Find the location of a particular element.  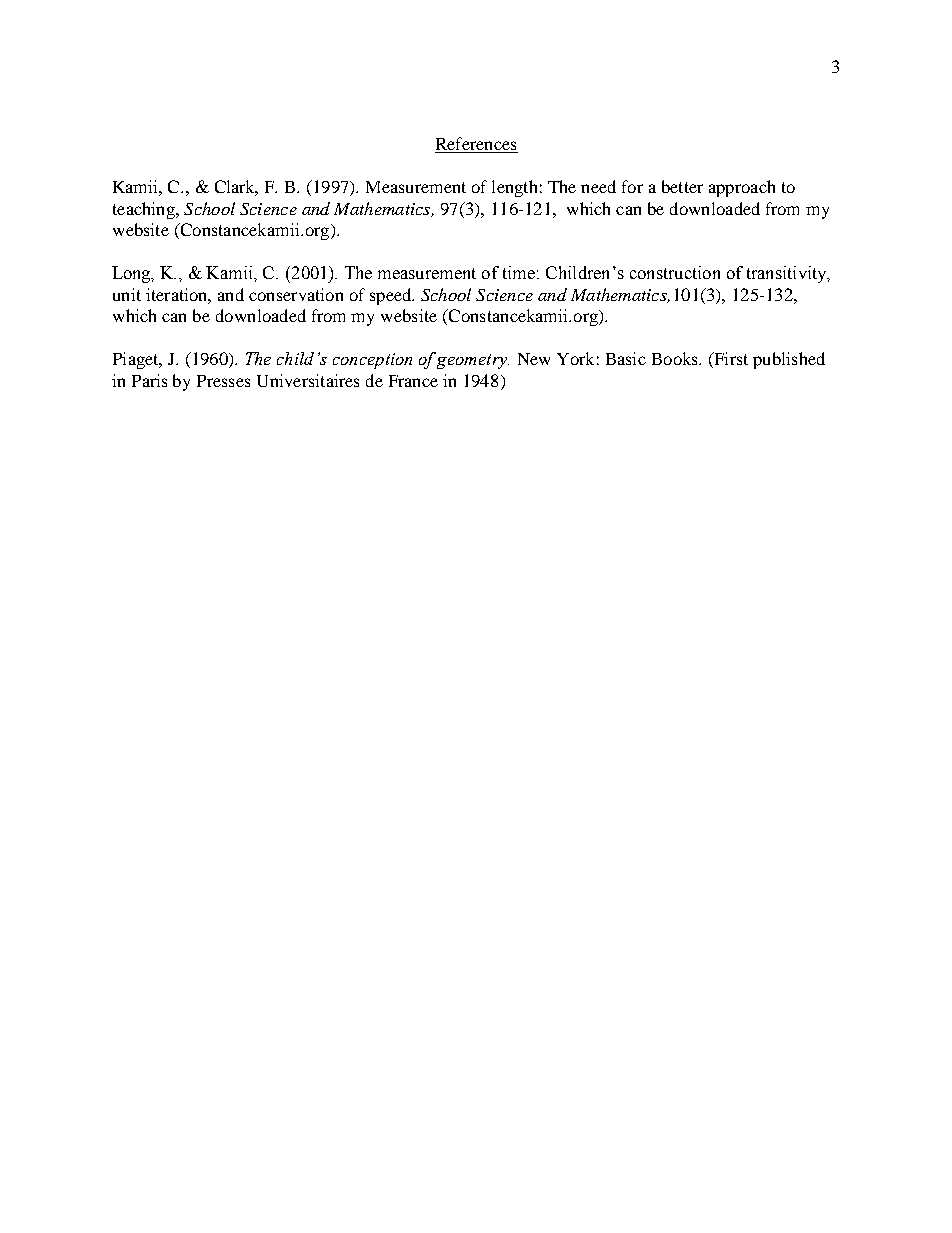

References is located at coordinates (476, 145).
